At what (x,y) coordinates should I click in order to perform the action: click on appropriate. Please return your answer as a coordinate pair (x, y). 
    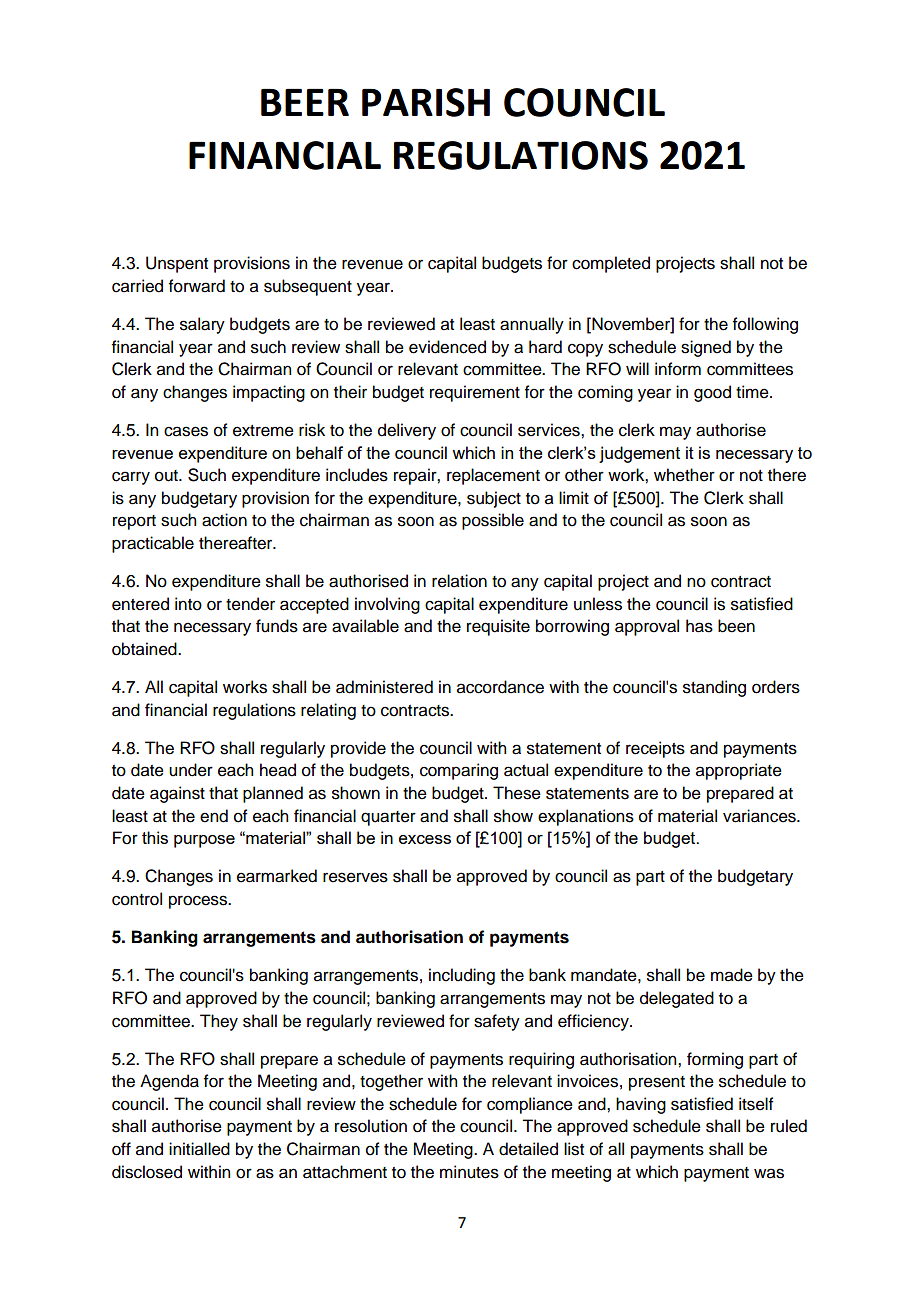
    Looking at the image, I should click on (739, 771).
